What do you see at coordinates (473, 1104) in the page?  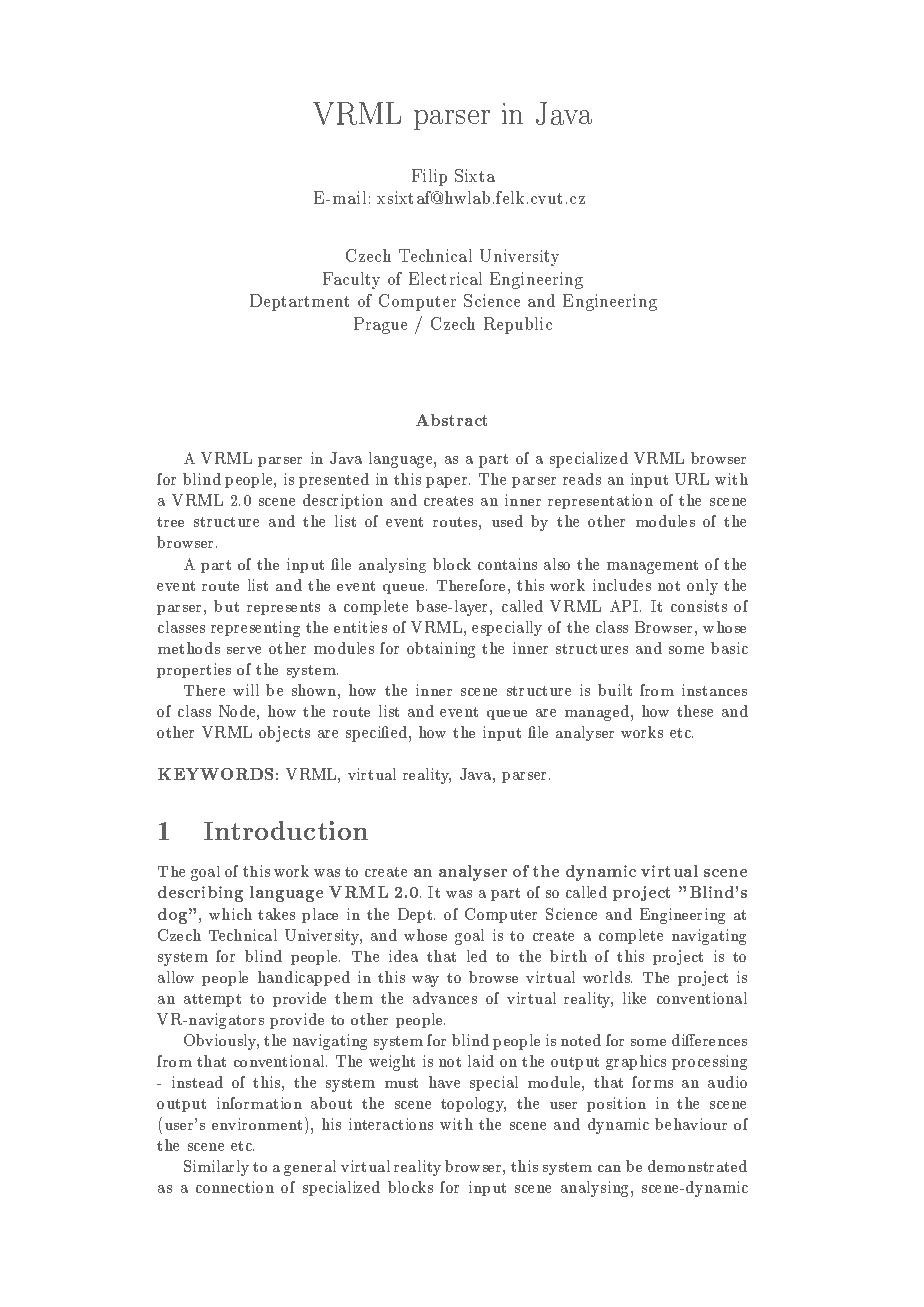 I see `topology` at bounding box center [473, 1104].
